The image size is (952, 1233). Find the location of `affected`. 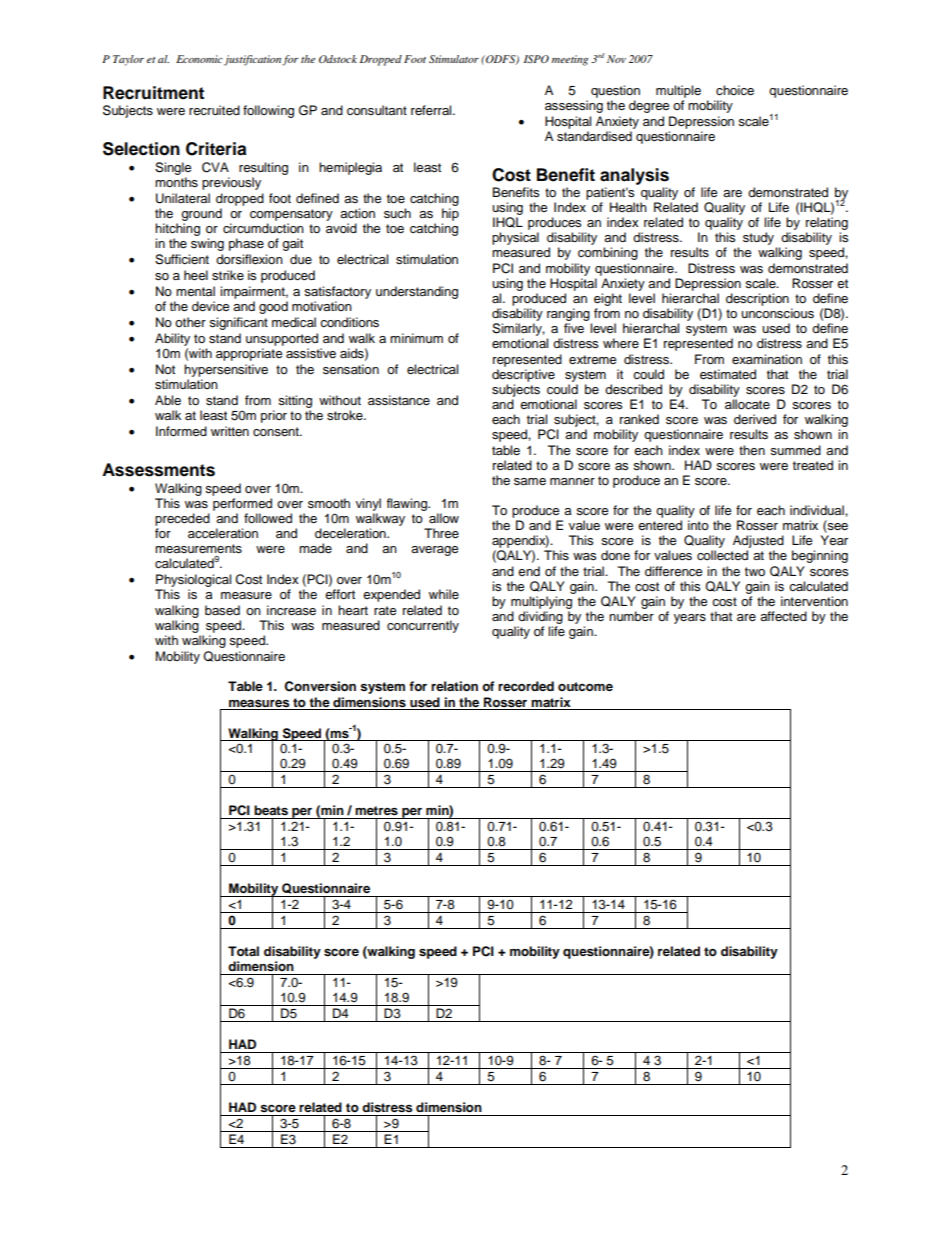

affected is located at coordinates (783, 616).
